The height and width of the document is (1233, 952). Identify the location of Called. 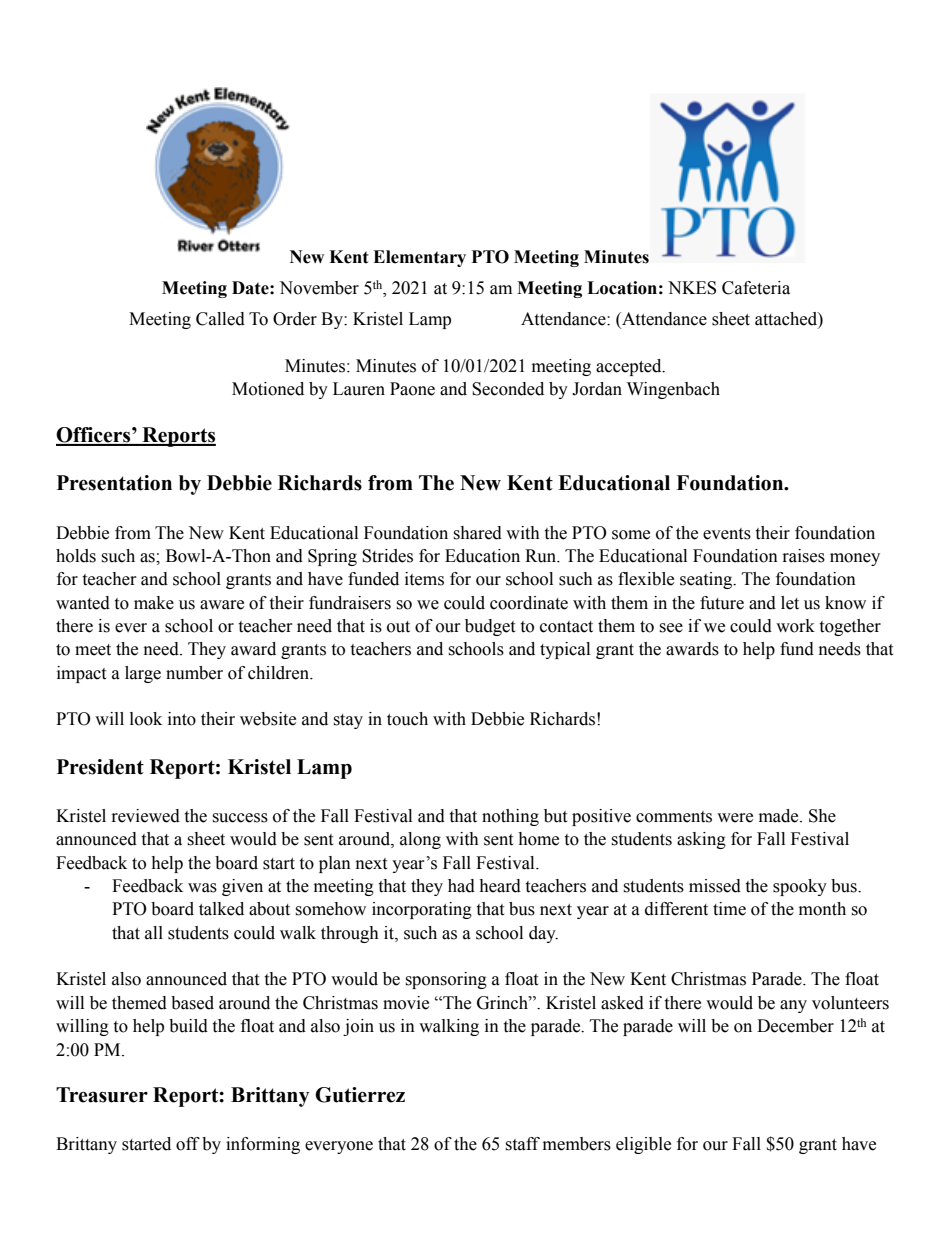
(220, 319).
